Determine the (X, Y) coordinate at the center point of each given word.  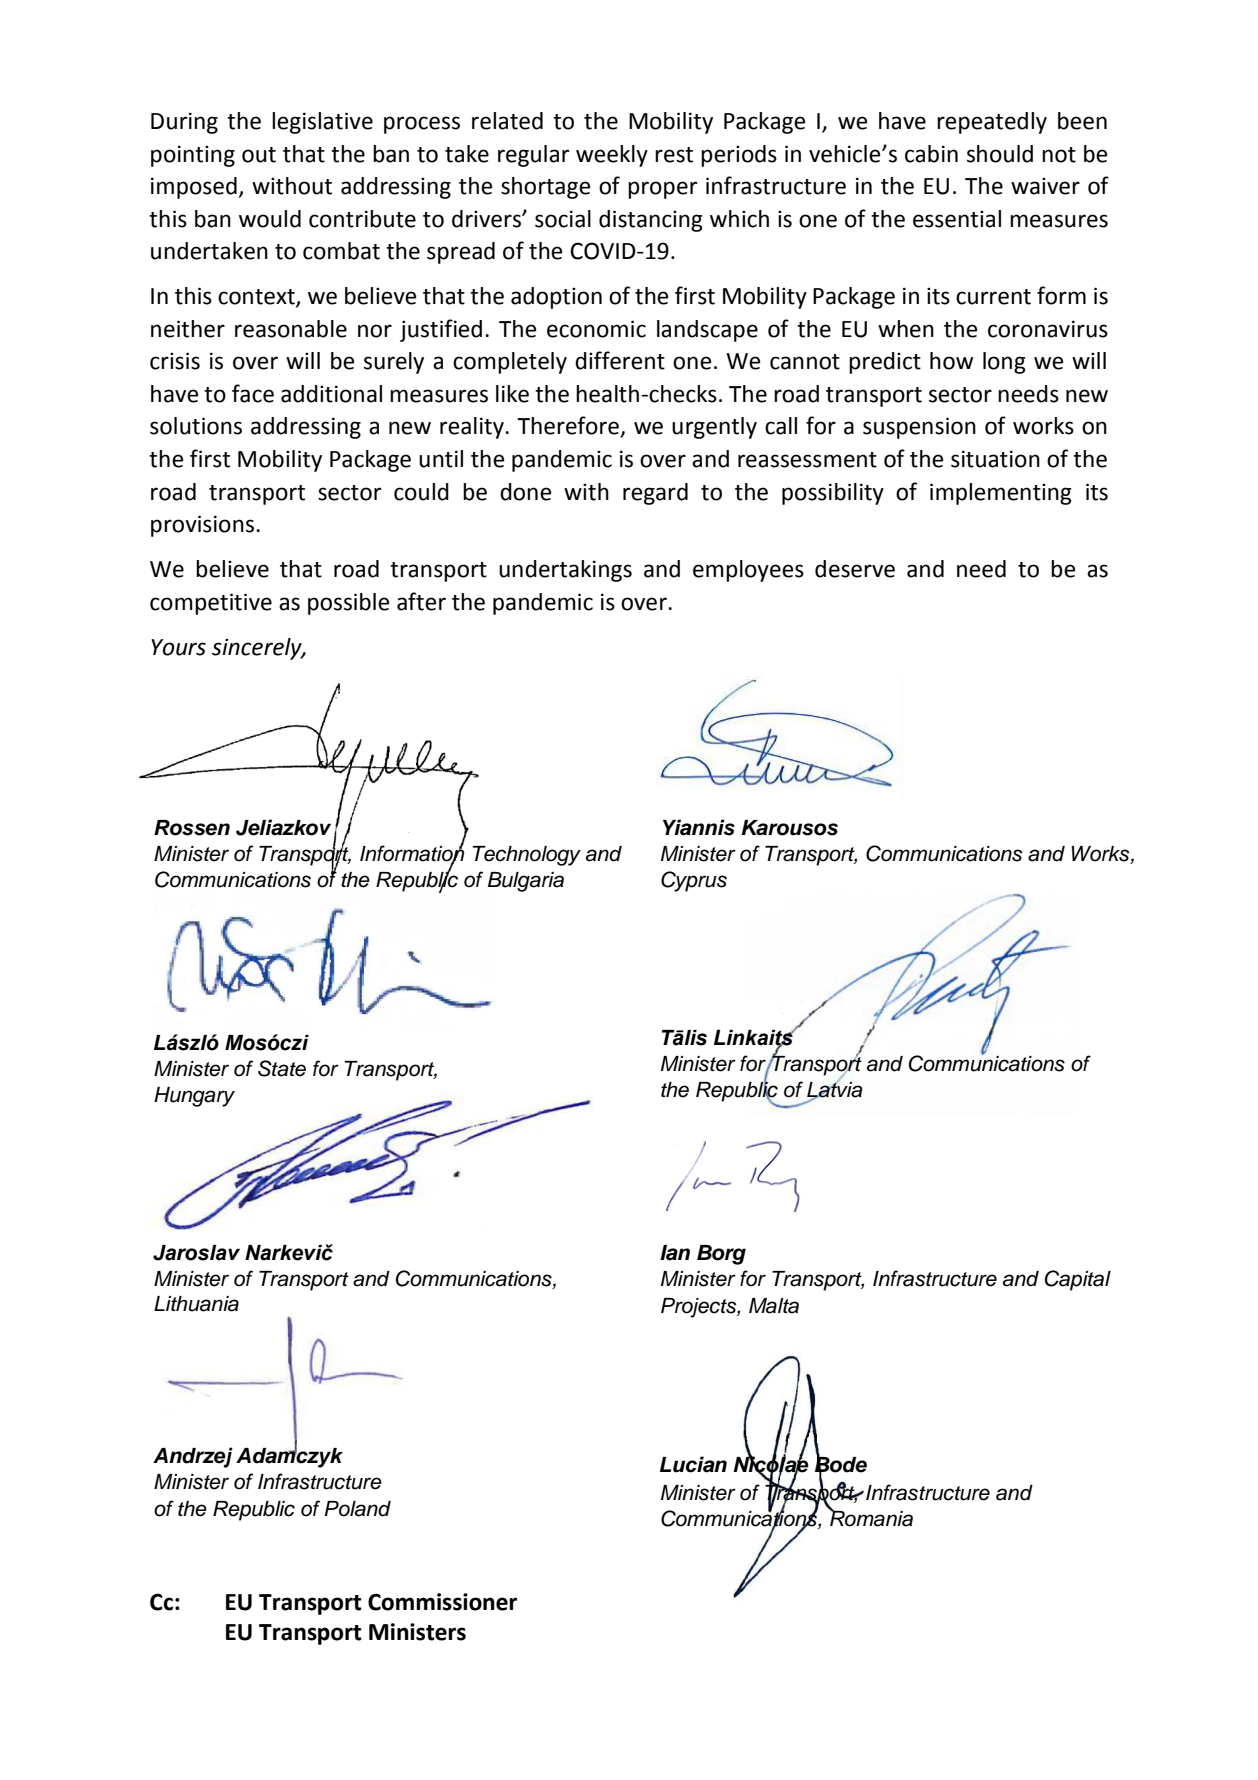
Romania (870, 1517)
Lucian (693, 1464)
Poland (357, 1509)
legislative (322, 123)
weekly (612, 156)
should (1000, 154)
